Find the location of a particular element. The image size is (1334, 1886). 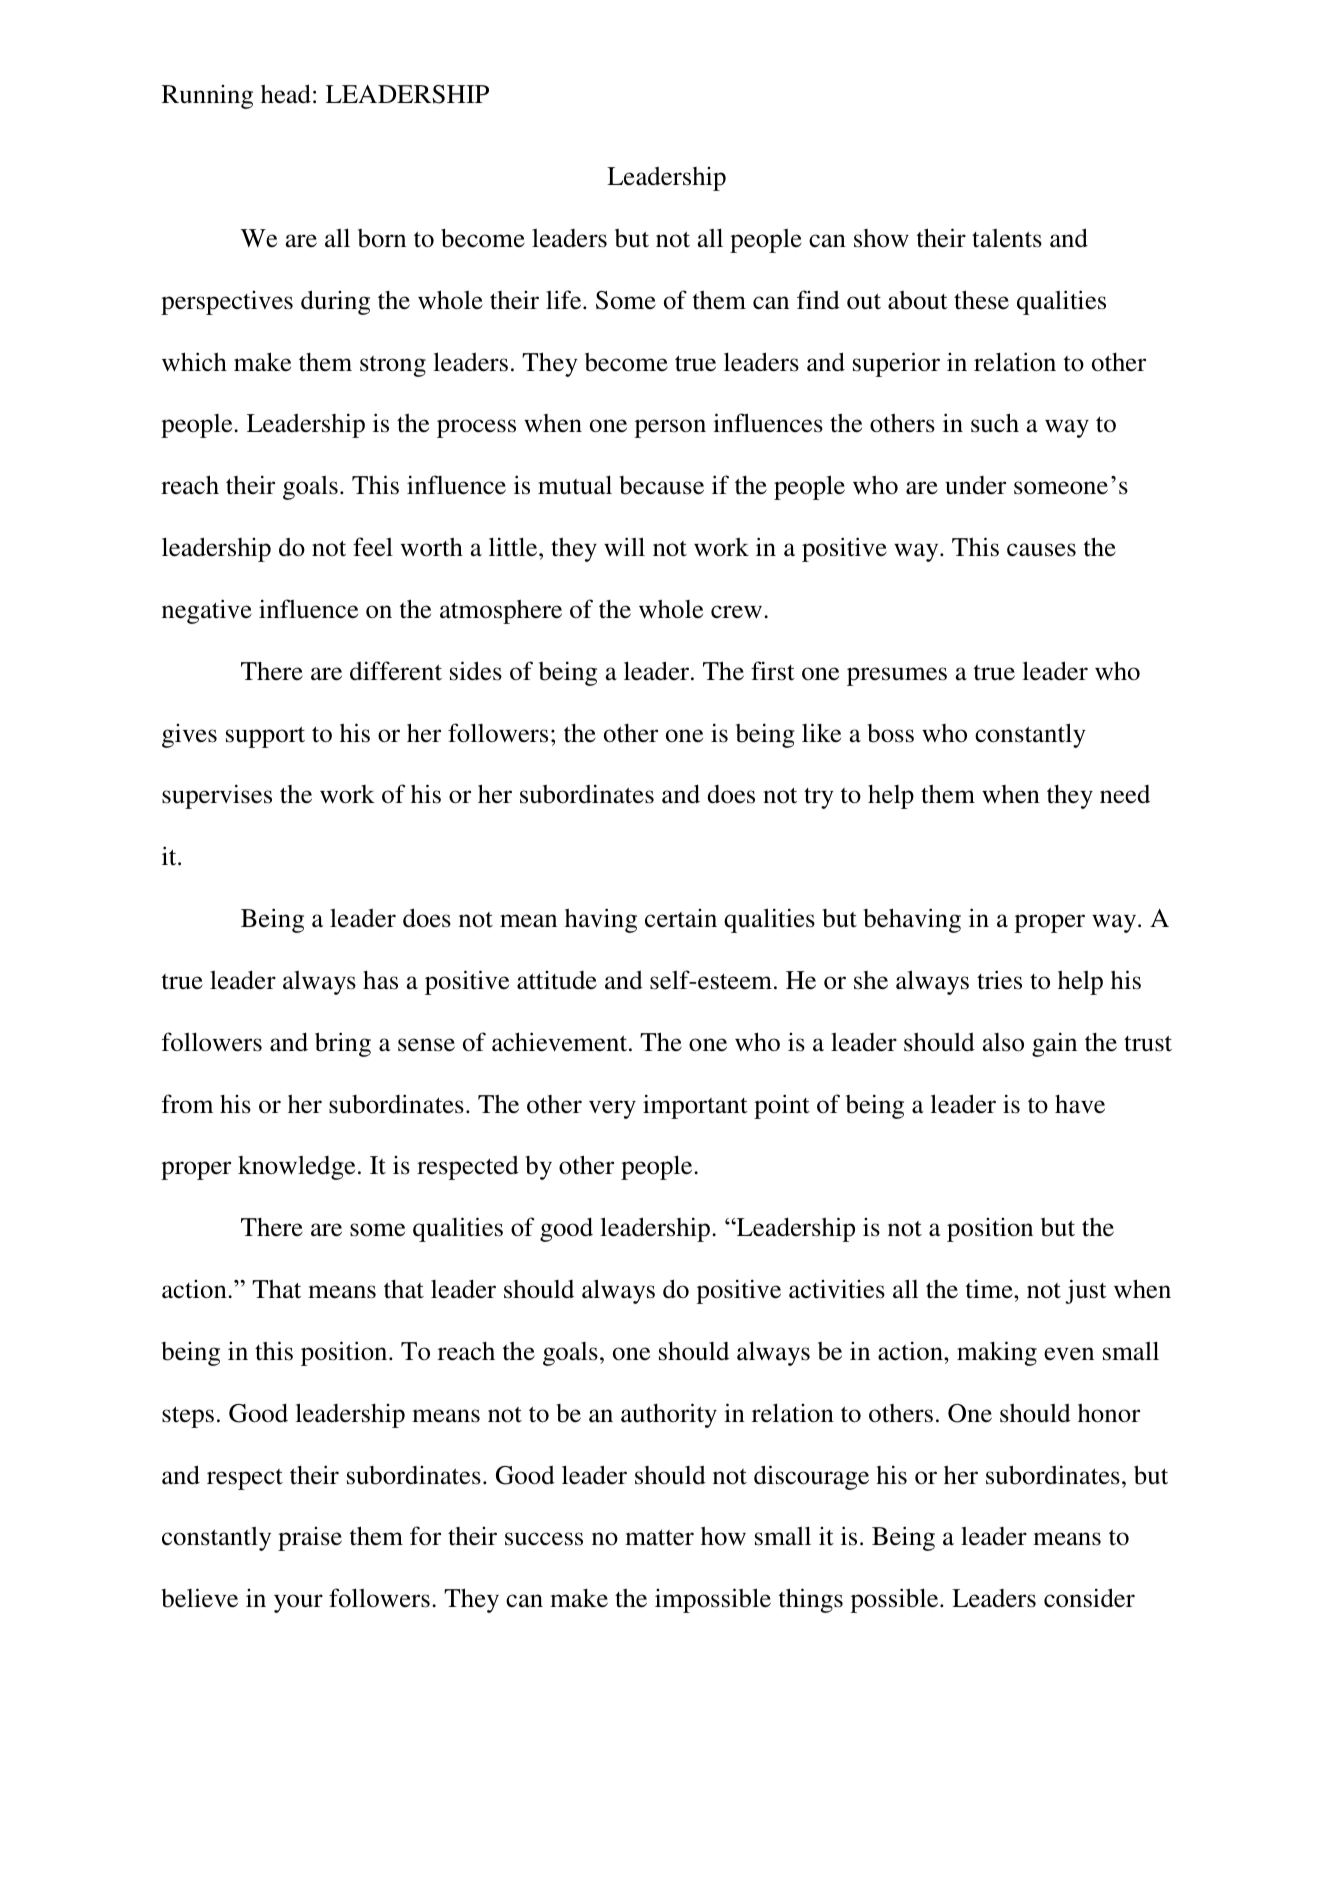

important is located at coordinates (695, 1106).
